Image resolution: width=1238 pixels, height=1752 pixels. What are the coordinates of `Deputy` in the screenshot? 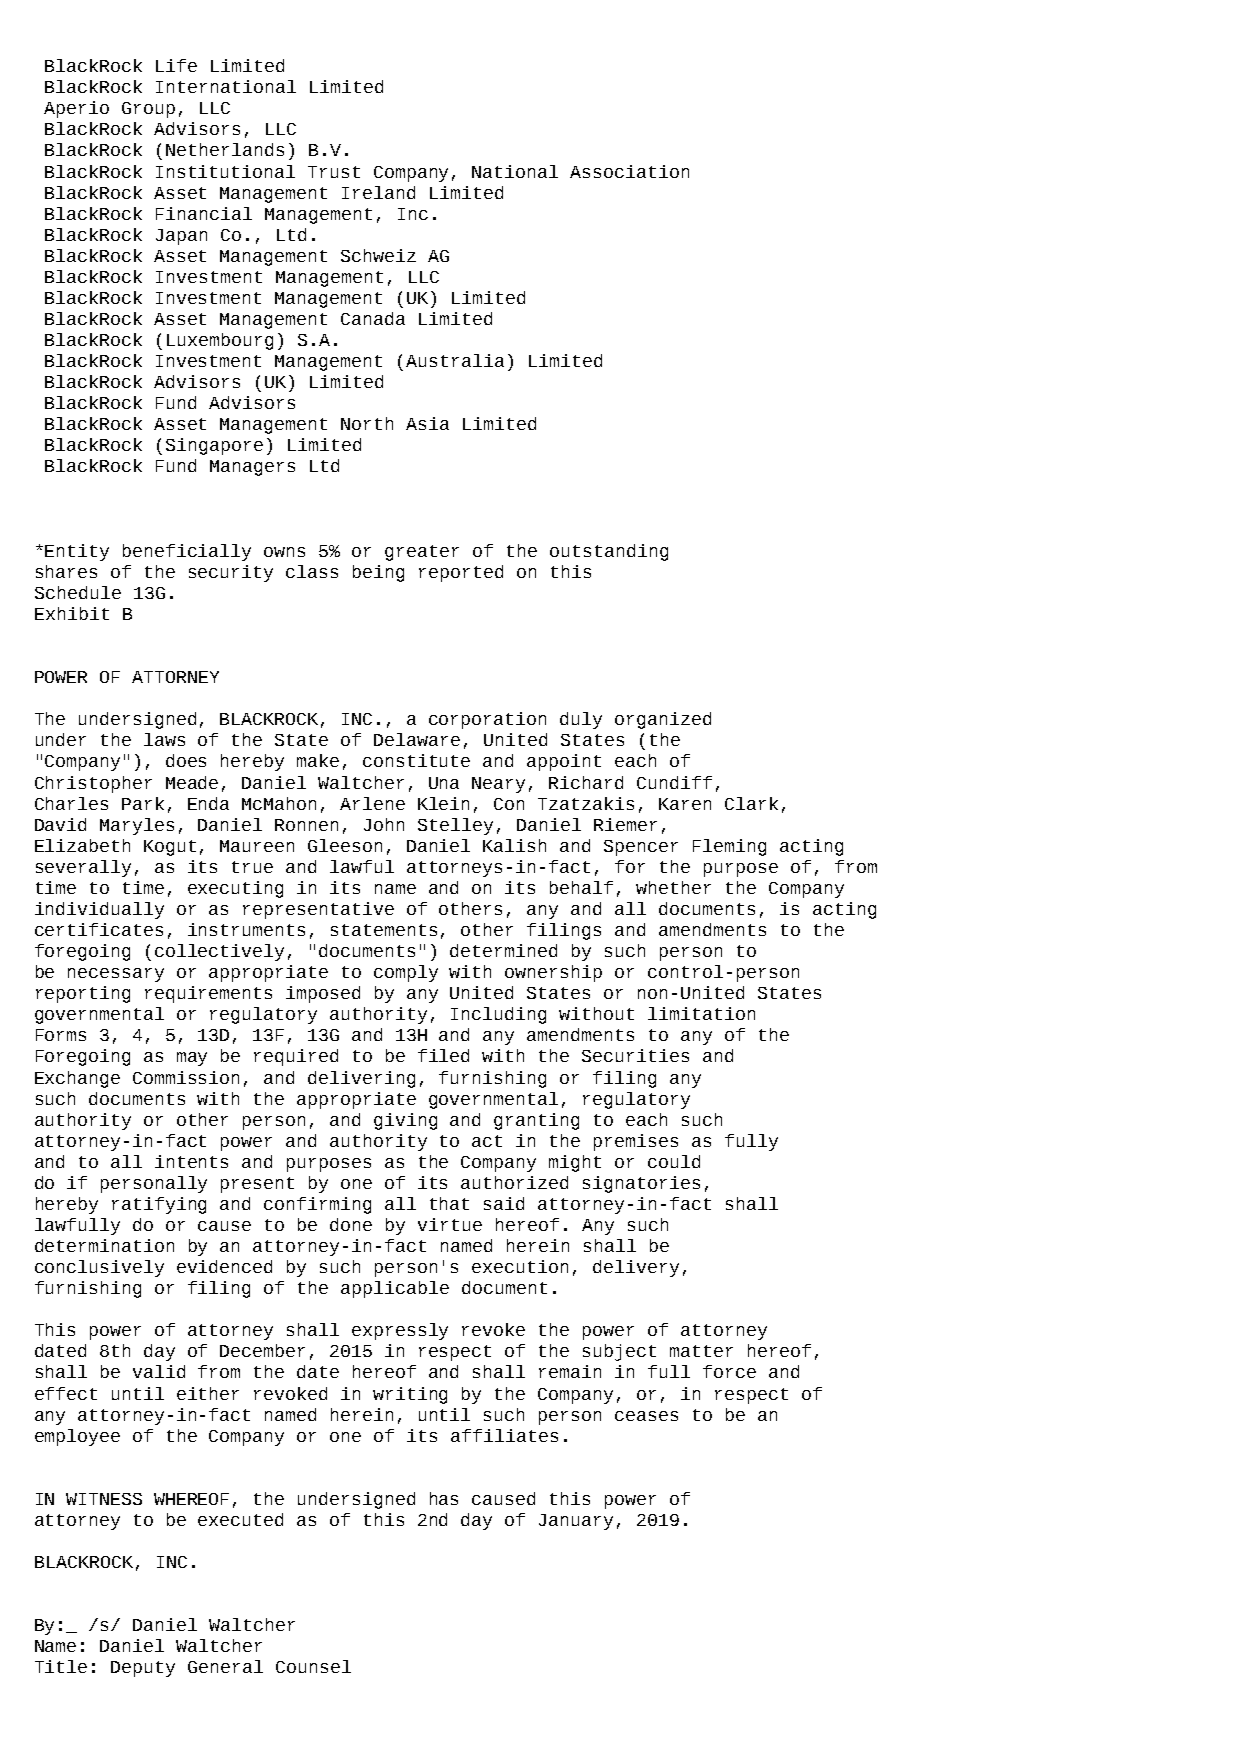 It's located at (143, 1669).
